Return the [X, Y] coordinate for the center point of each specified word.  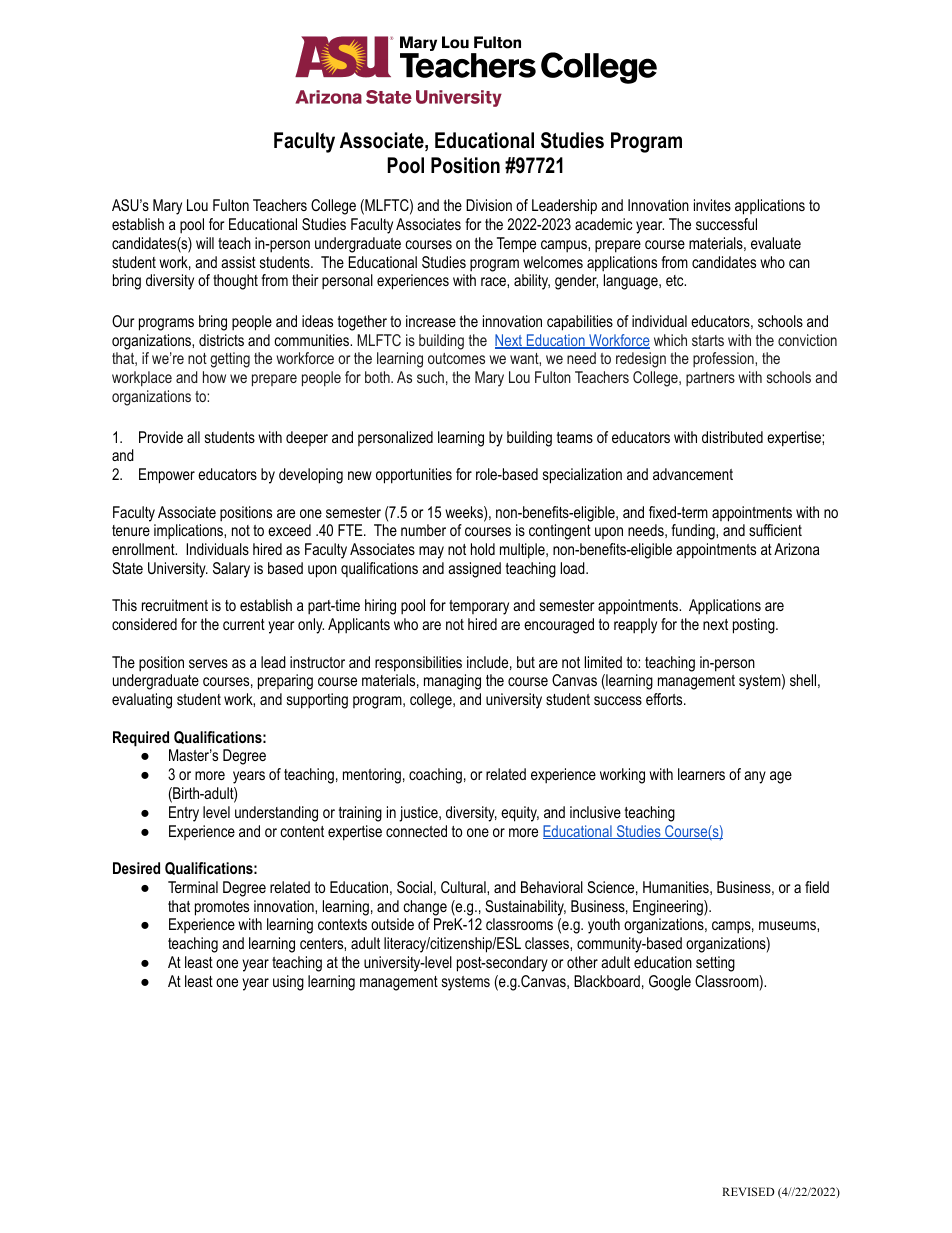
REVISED [748, 1191]
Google [670, 983]
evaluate [776, 243]
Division [489, 205]
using [288, 983]
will [205, 243]
